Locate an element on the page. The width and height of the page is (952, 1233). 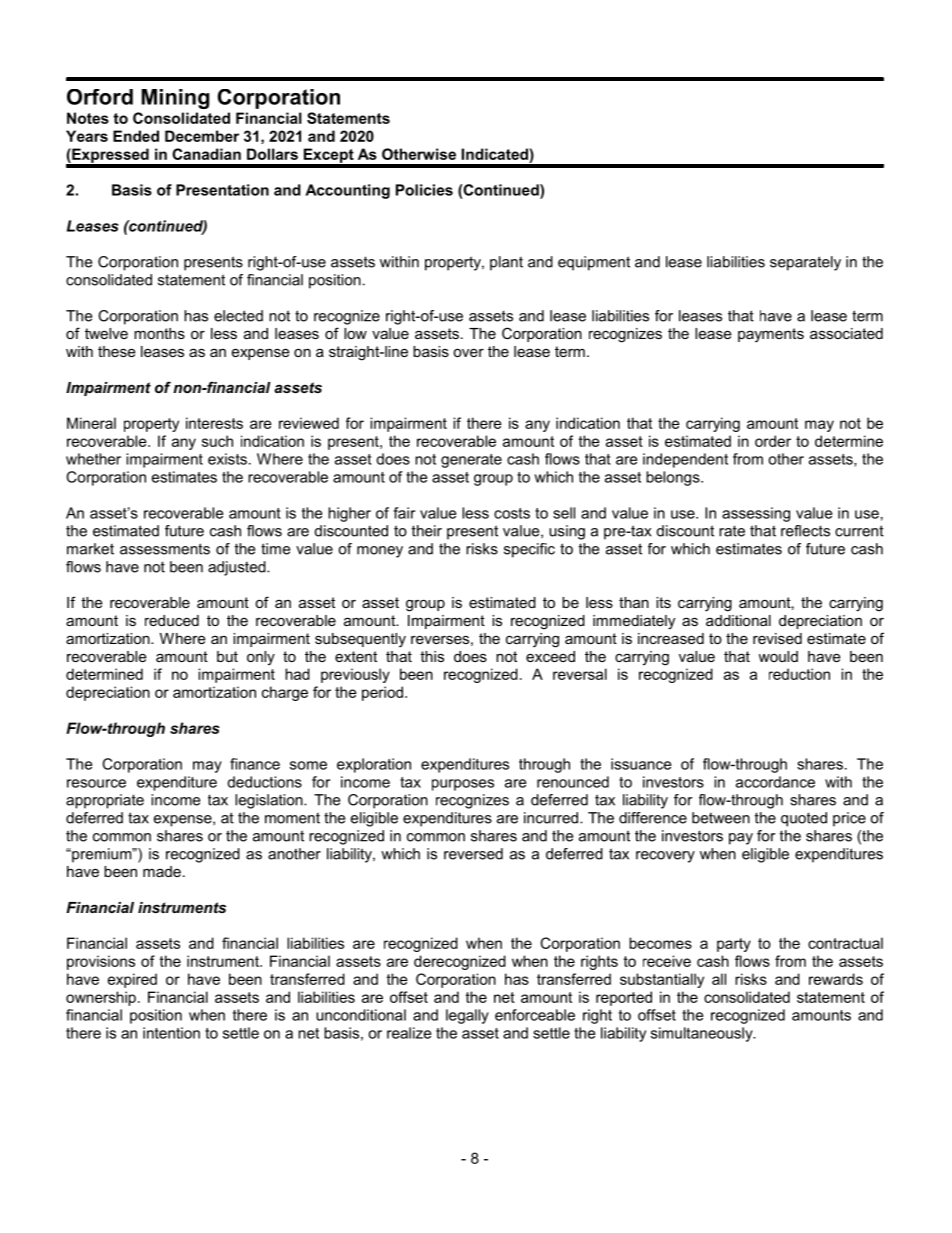
equipment is located at coordinates (594, 263).
